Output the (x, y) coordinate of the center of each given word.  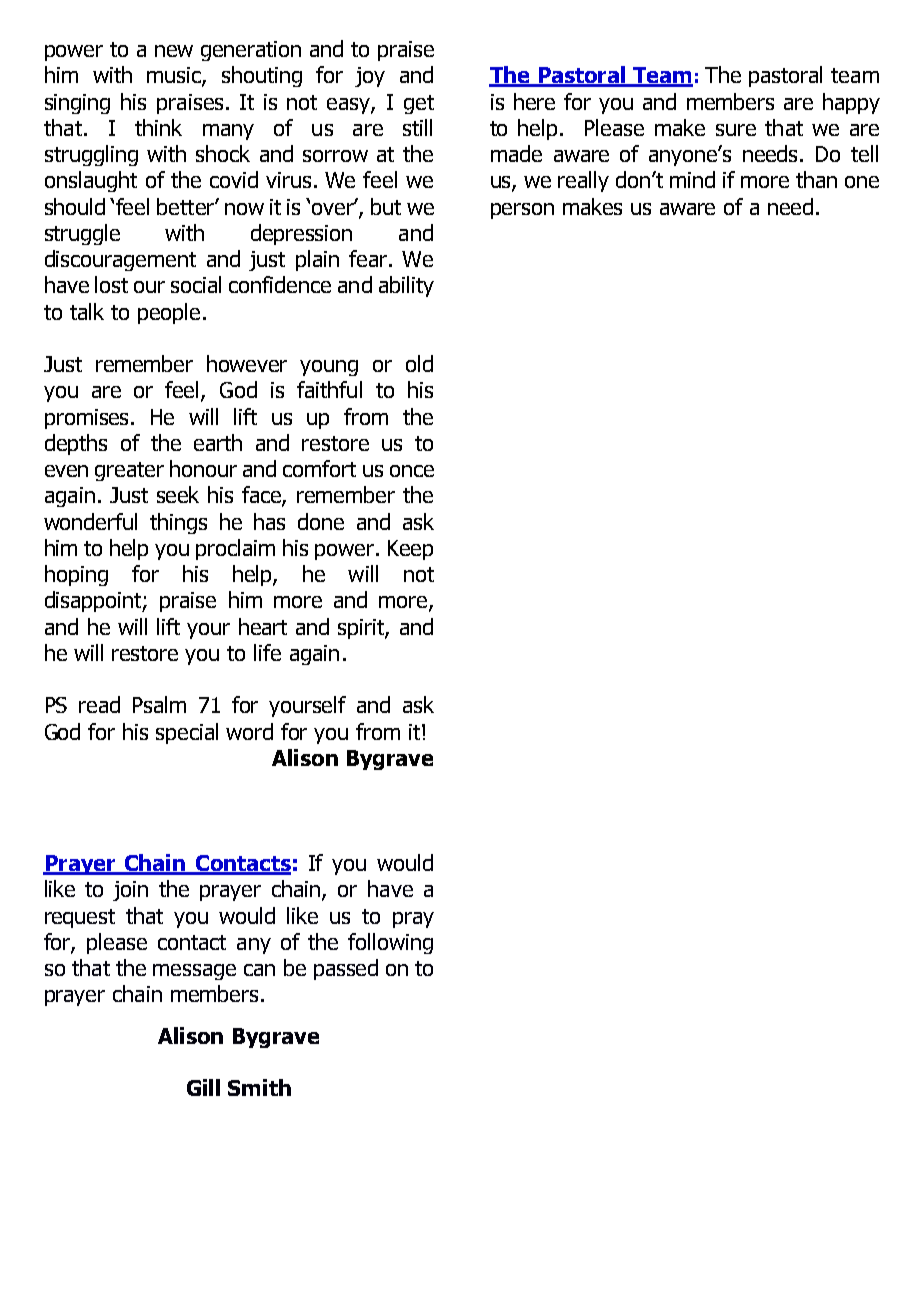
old (419, 363)
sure (736, 130)
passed (346, 969)
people (169, 313)
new (174, 51)
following (390, 943)
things (178, 523)
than (816, 179)
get (419, 104)
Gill (203, 1087)
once (412, 471)
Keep (410, 550)
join (130, 891)
